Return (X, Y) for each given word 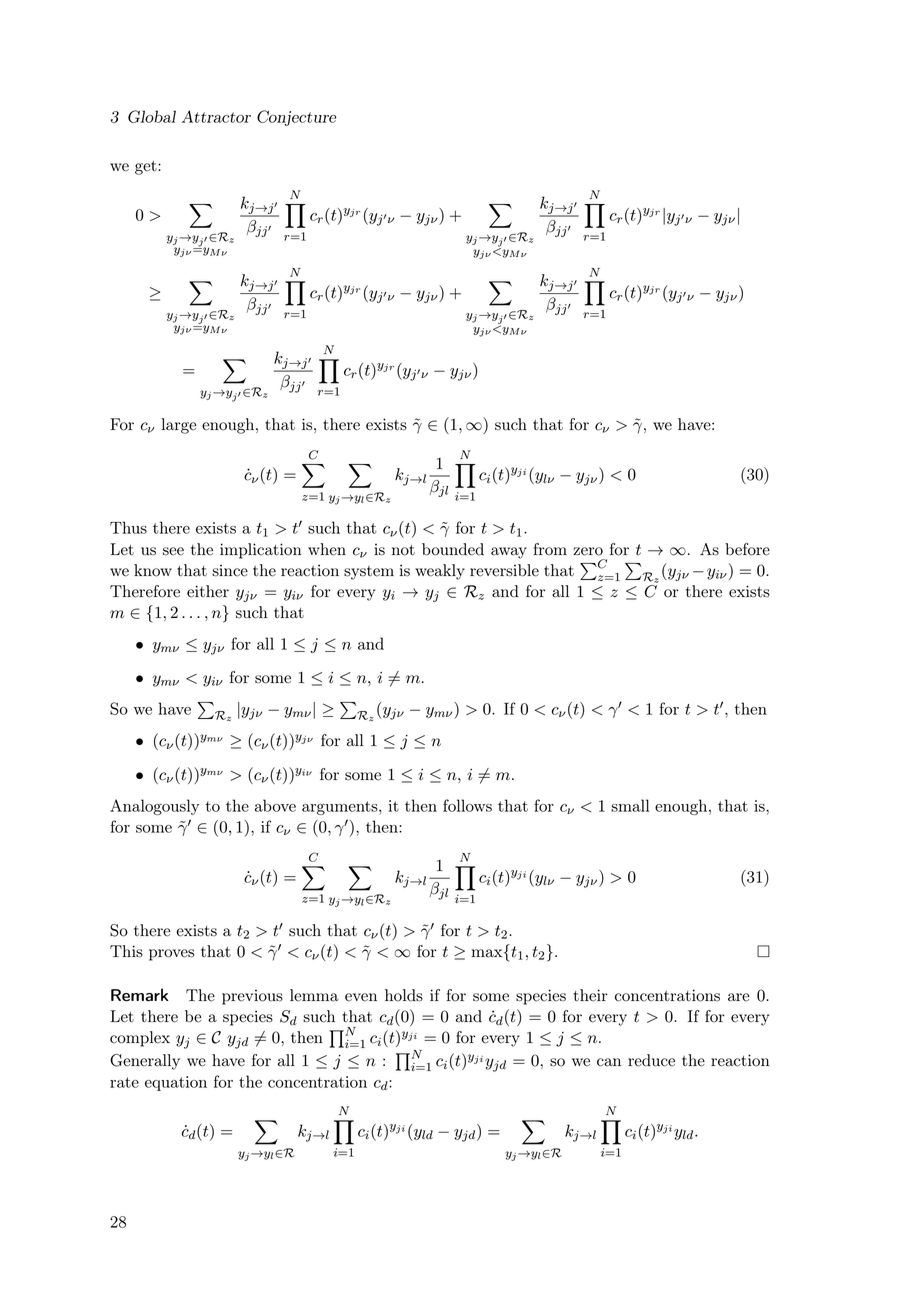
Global (152, 116)
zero (588, 551)
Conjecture (296, 118)
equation (176, 1083)
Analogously (154, 807)
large (179, 426)
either (208, 591)
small (630, 805)
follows (467, 805)
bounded (453, 549)
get (147, 168)
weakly (440, 572)
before (747, 549)
